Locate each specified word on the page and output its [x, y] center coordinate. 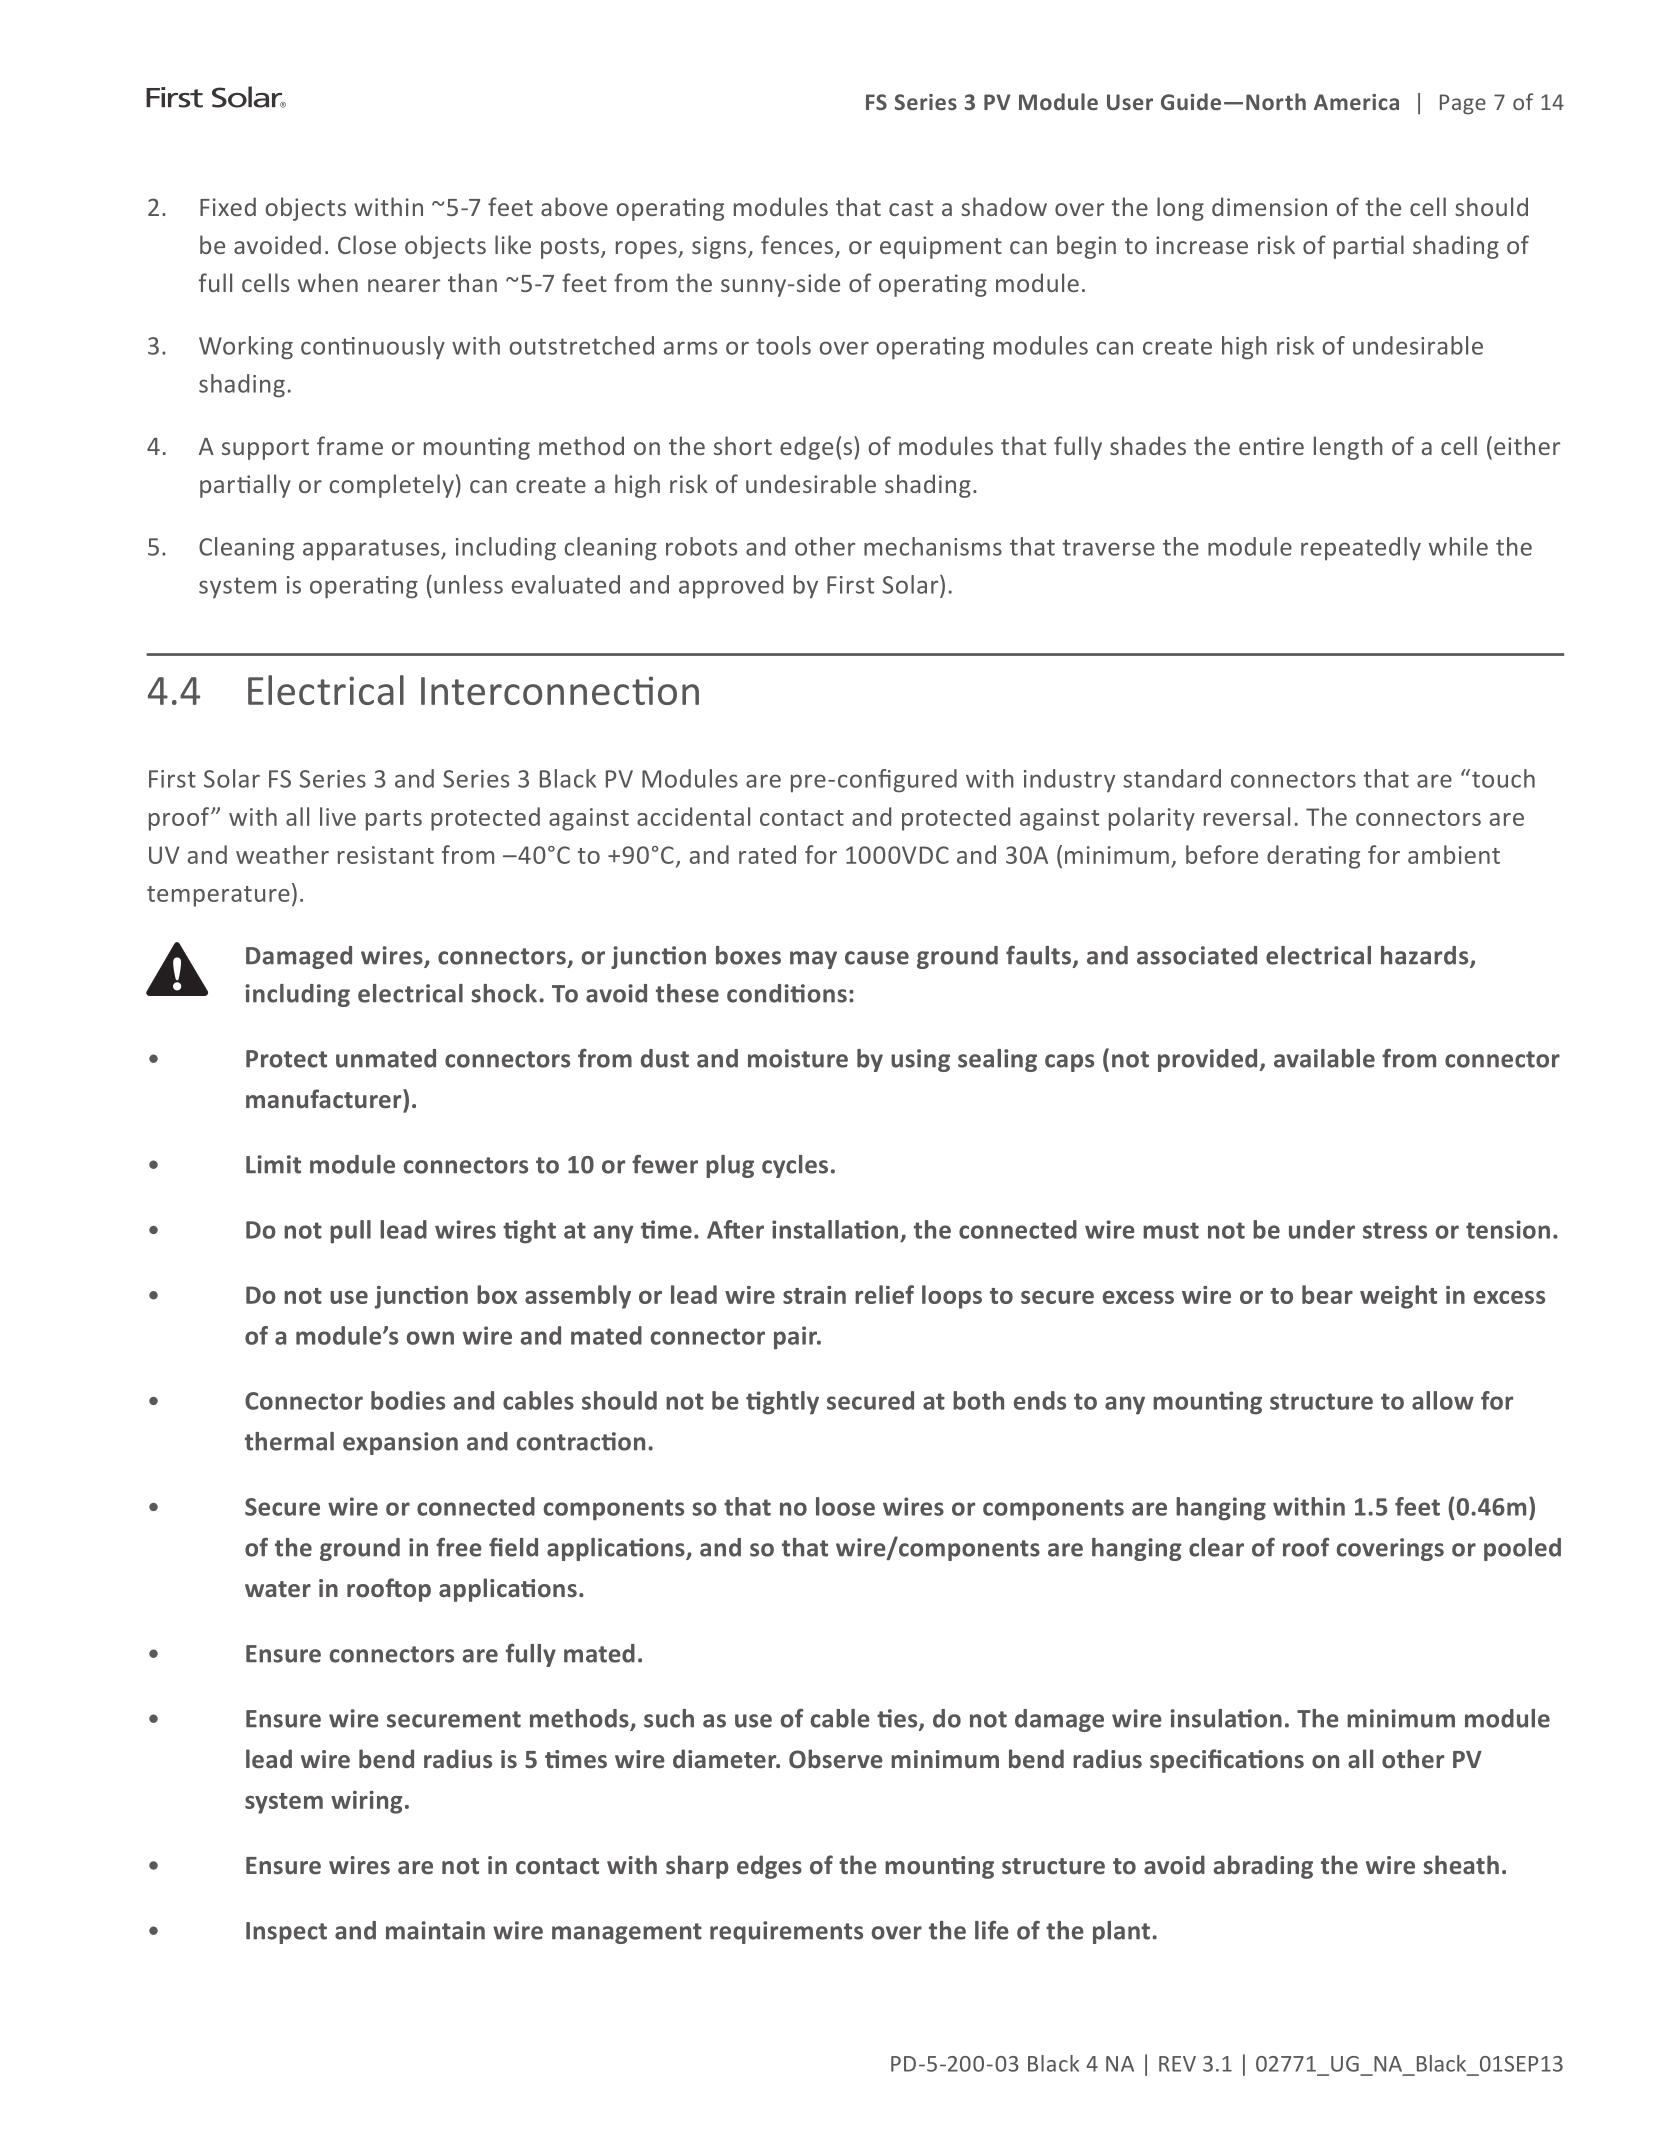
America [1356, 102]
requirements [786, 1932]
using [920, 1060]
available [1324, 1058]
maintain [435, 1930]
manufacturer [325, 1099]
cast [911, 208]
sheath [1461, 1865]
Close [367, 244]
